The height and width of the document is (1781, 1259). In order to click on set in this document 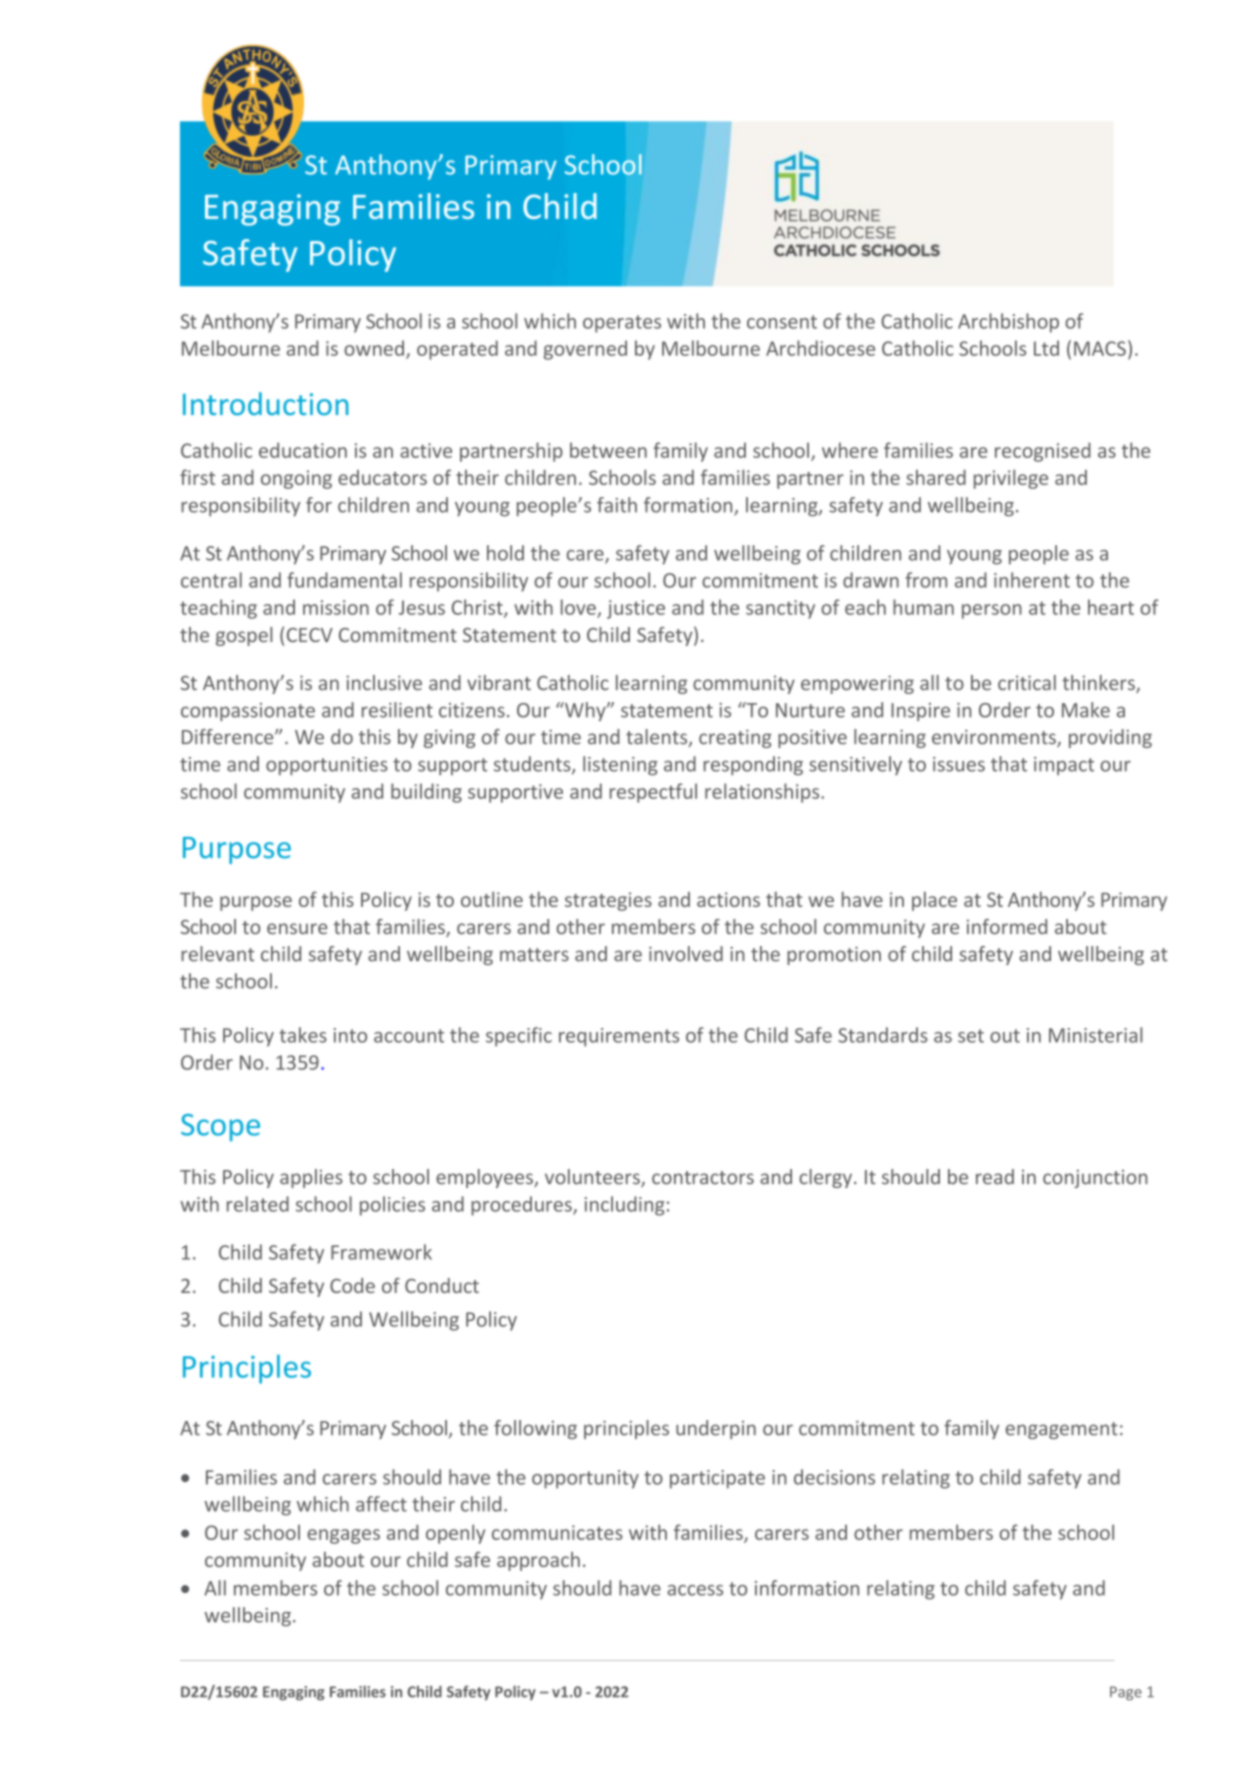, I will do `click(971, 1036)`.
